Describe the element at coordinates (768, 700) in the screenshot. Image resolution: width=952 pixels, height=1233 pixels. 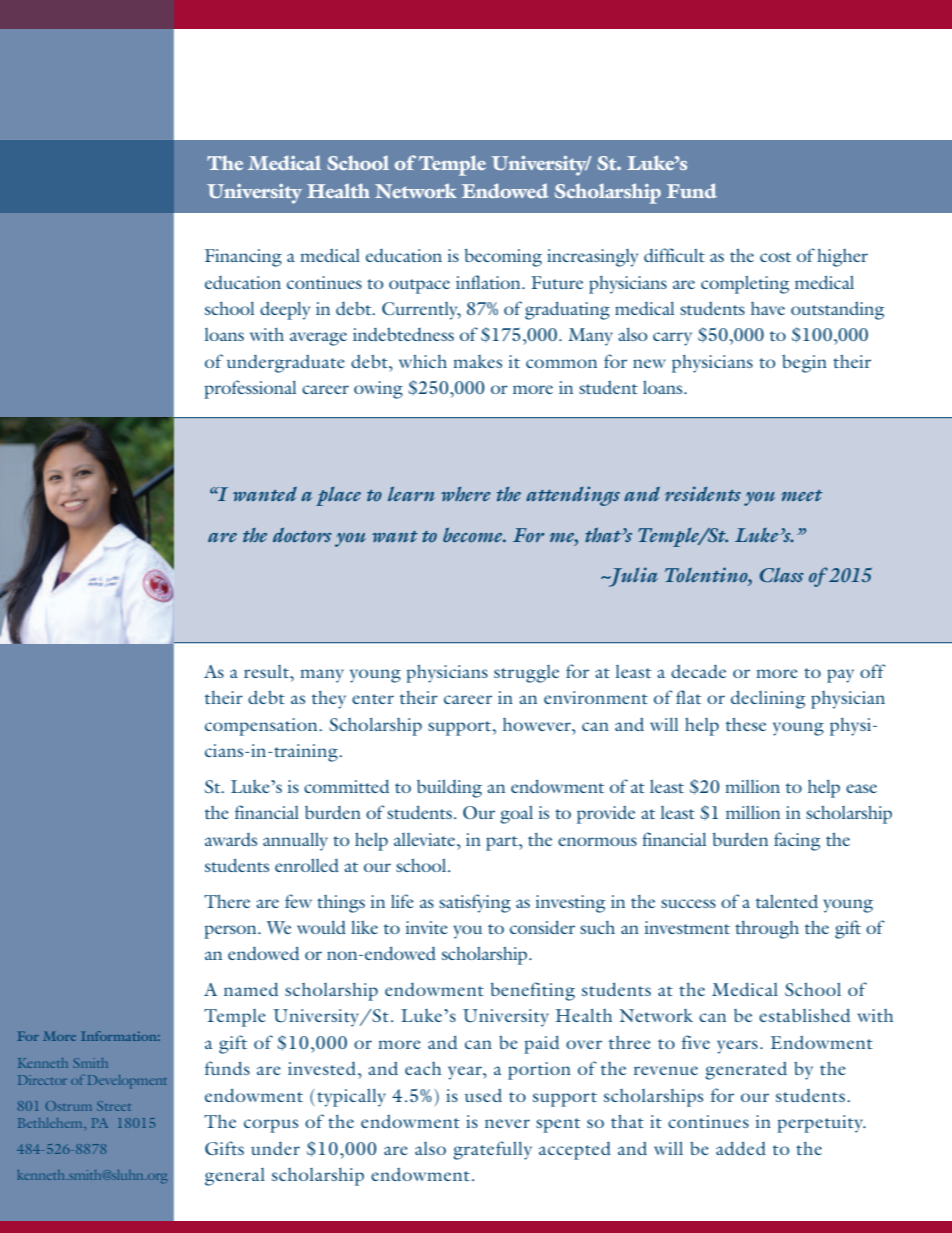
I see `declining` at that location.
